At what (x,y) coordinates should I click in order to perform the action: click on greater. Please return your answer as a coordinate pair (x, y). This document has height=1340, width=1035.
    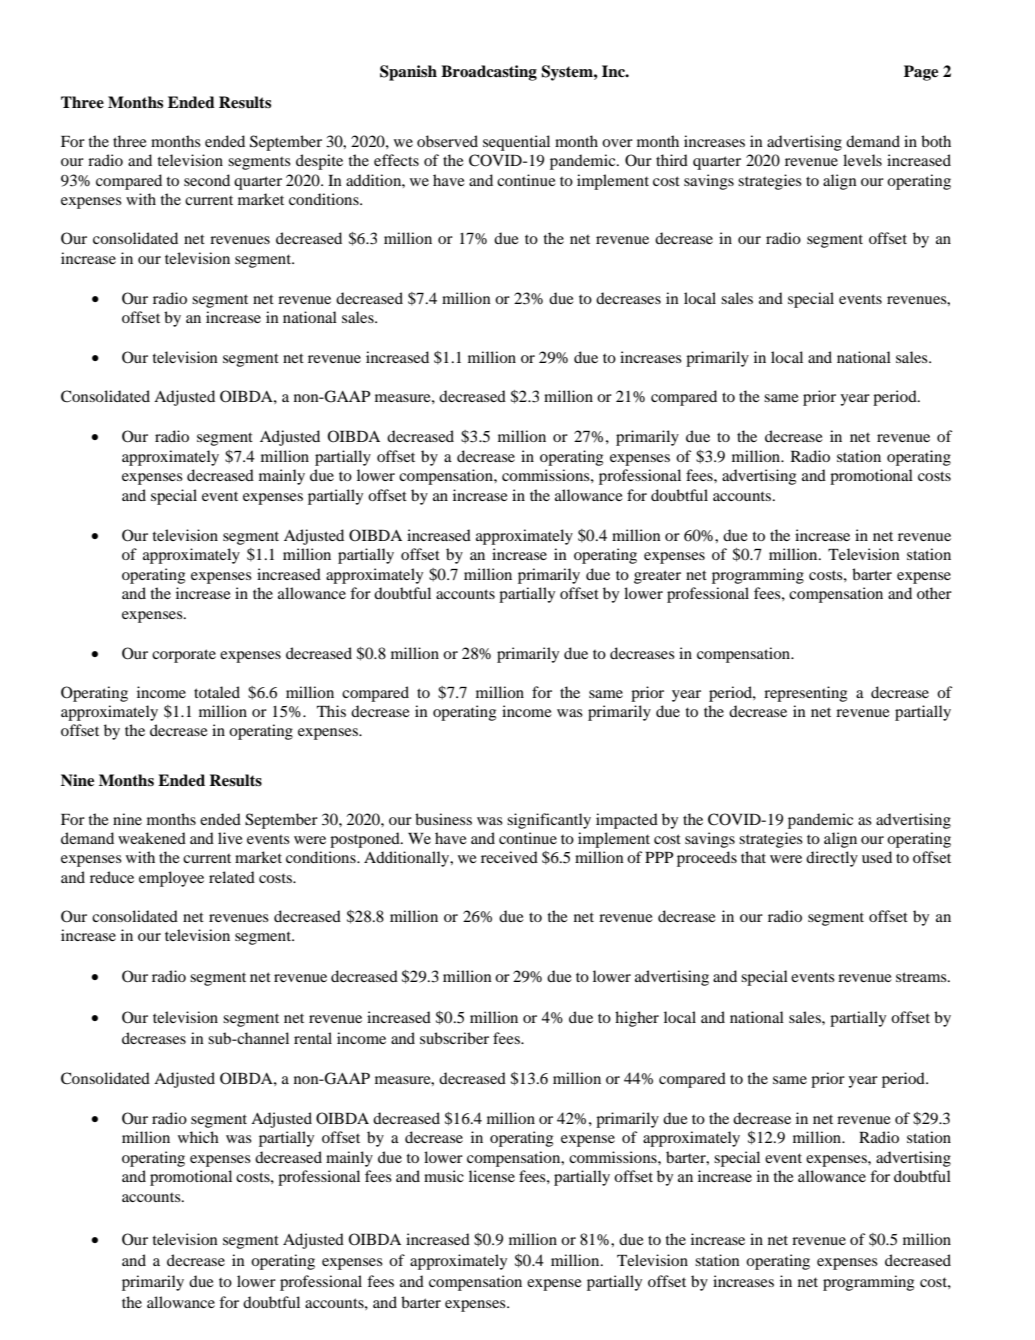
    Looking at the image, I should click on (657, 577).
